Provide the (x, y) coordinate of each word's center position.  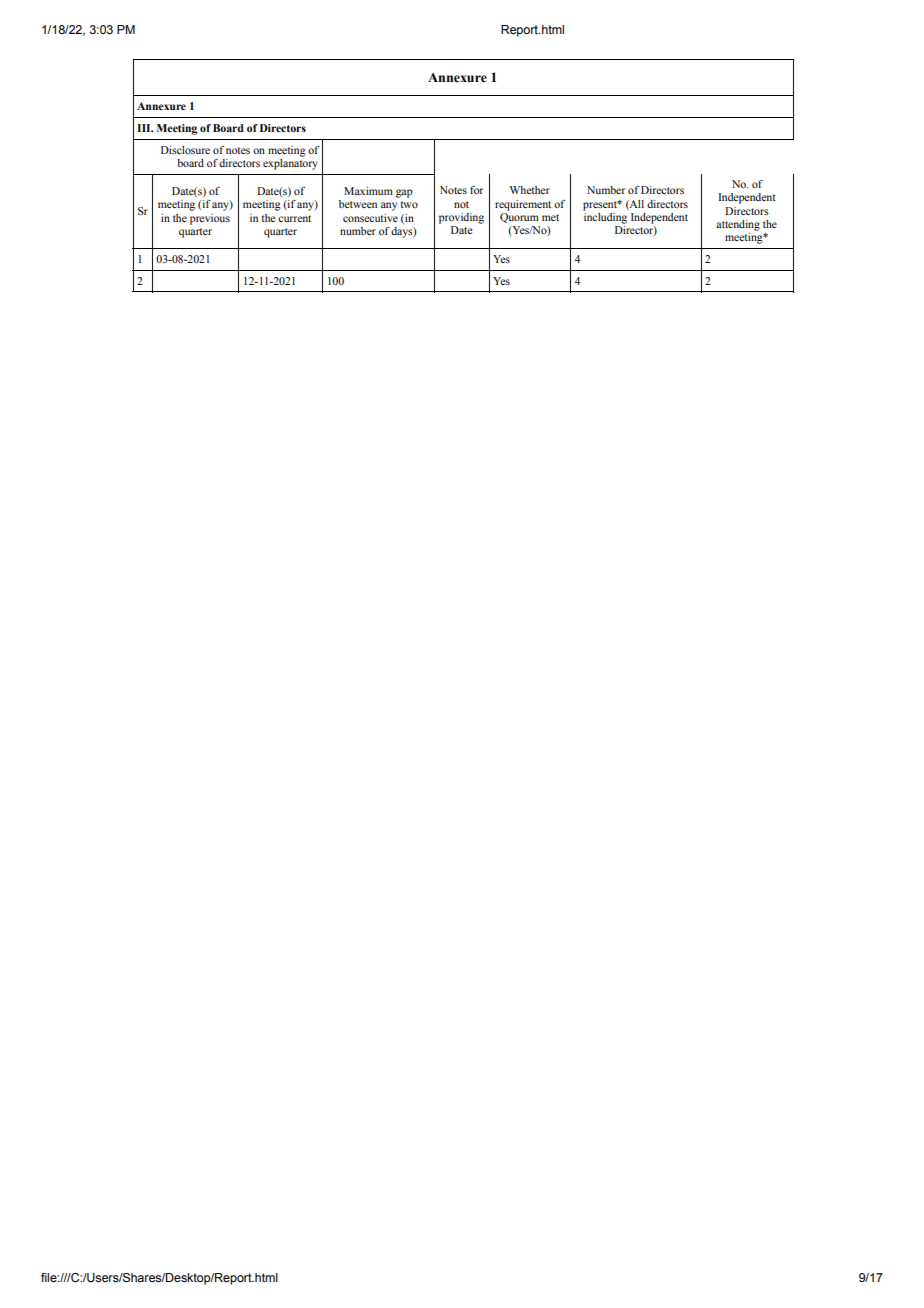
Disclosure (185, 150)
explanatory (290, 163)
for (476, 190)
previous (210, 219)
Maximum (368, 191)
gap (404, 193)
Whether (530, 190)
